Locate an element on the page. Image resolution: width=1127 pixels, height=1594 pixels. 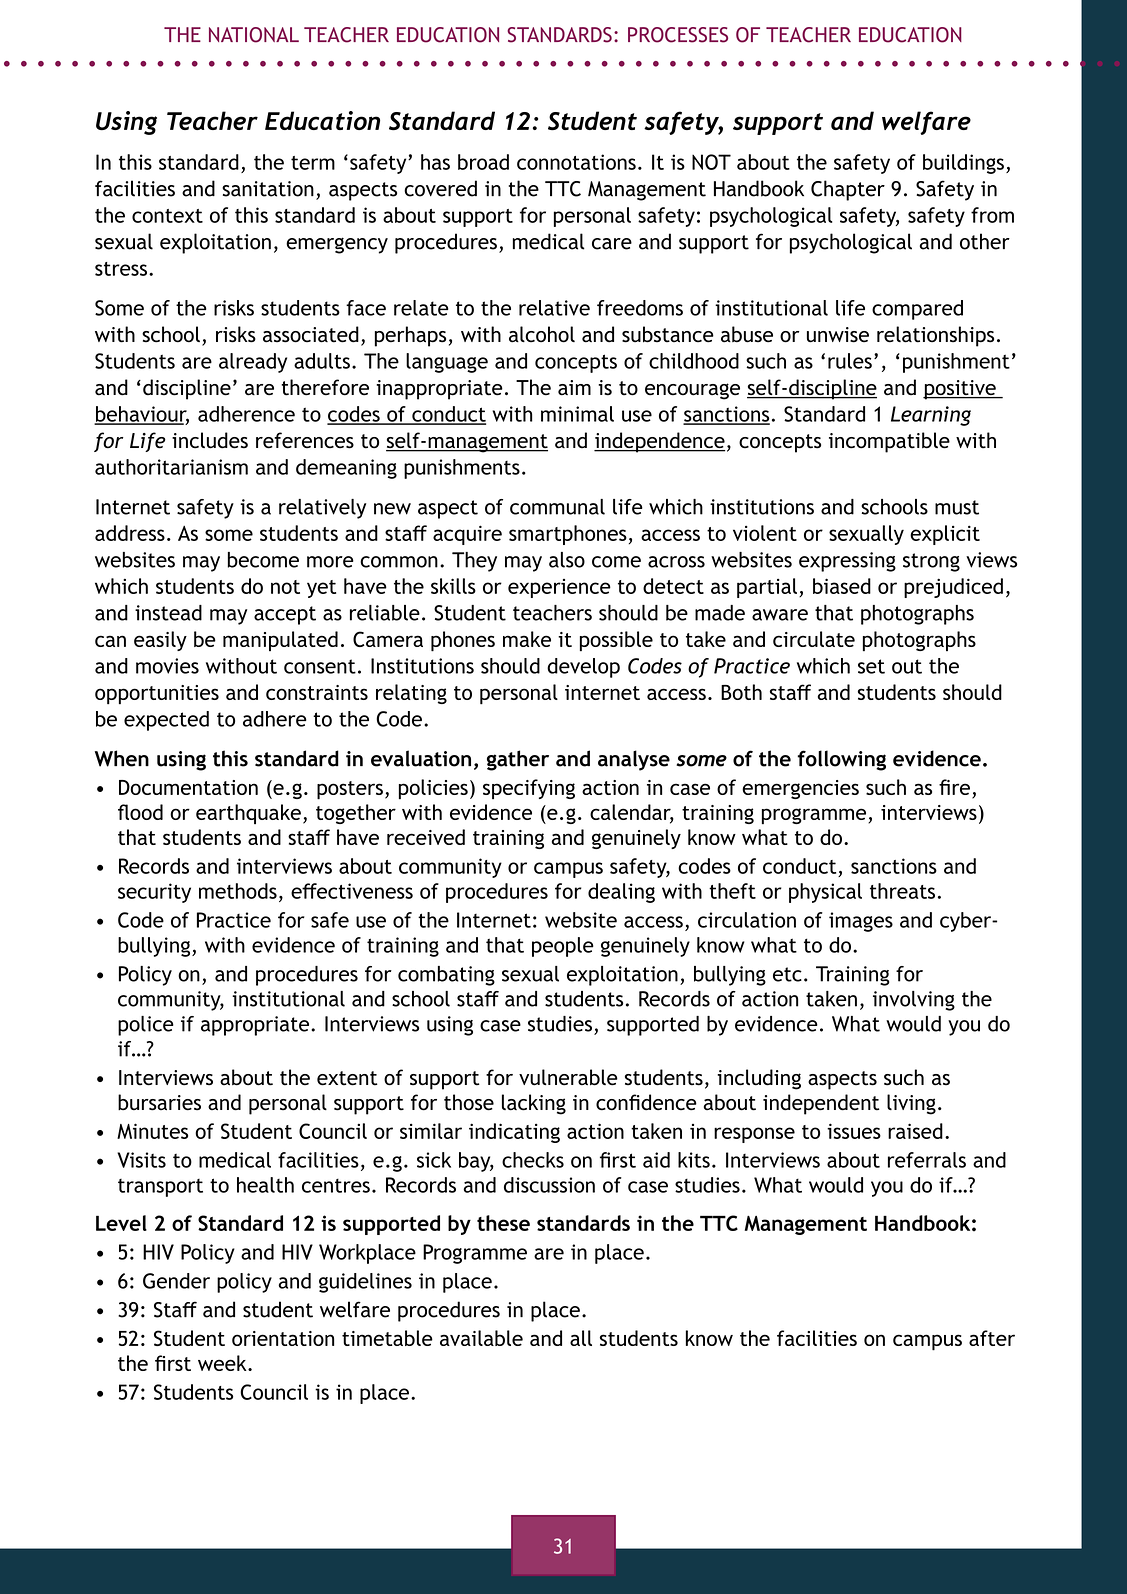
expressing is located at coordinates (847, 562).
